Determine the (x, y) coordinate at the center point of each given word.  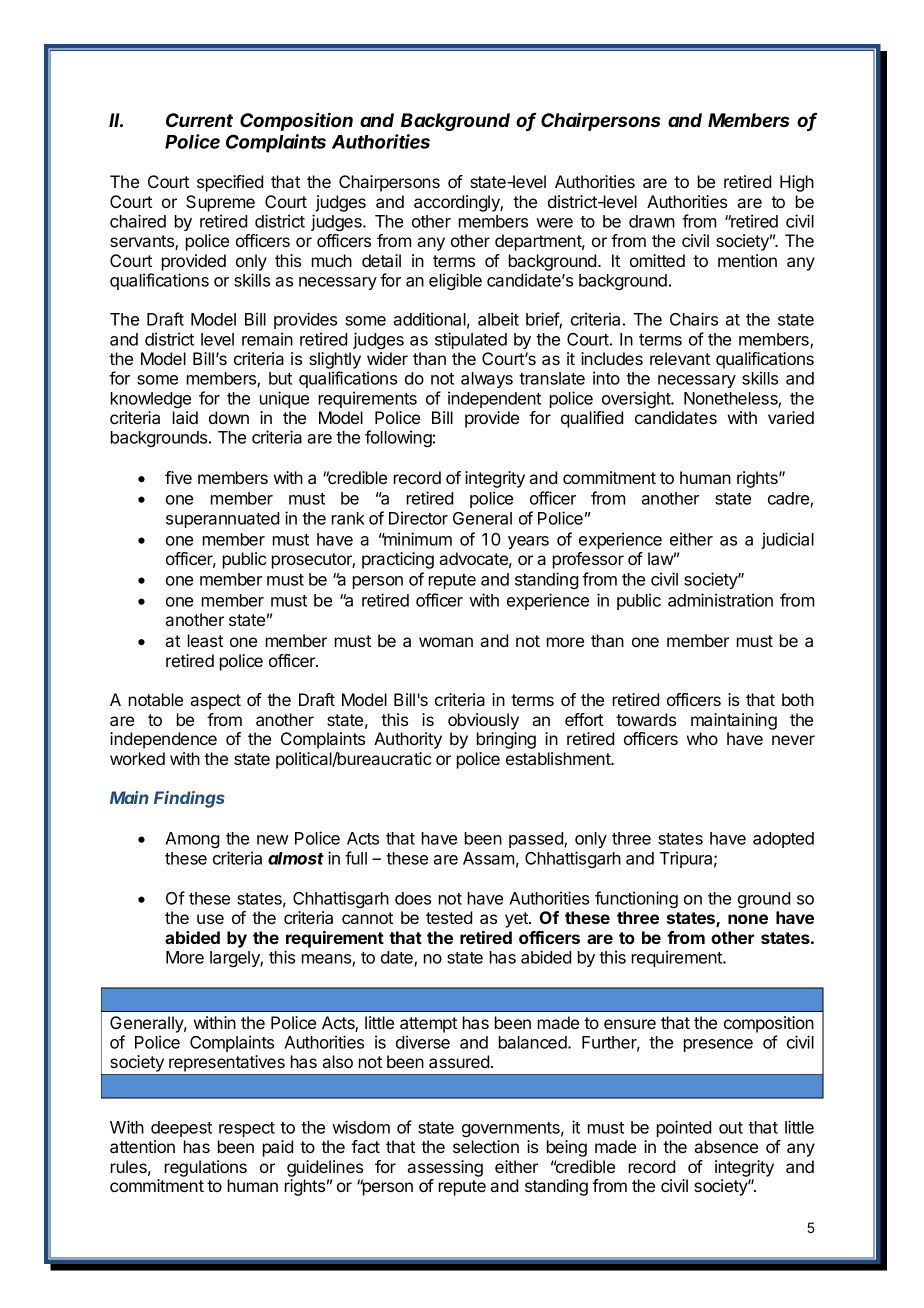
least (205, 640)
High (797, 183)
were (554, 223)
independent (494, 399)
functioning (636, 899)
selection (486, 1146)
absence (726, 1146)
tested (449, 917)
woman (446, 642)
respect (247, 1129)
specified (230, 183)
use (210, 919)
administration (720, 600)
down (229, 417)
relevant (680, 358)
